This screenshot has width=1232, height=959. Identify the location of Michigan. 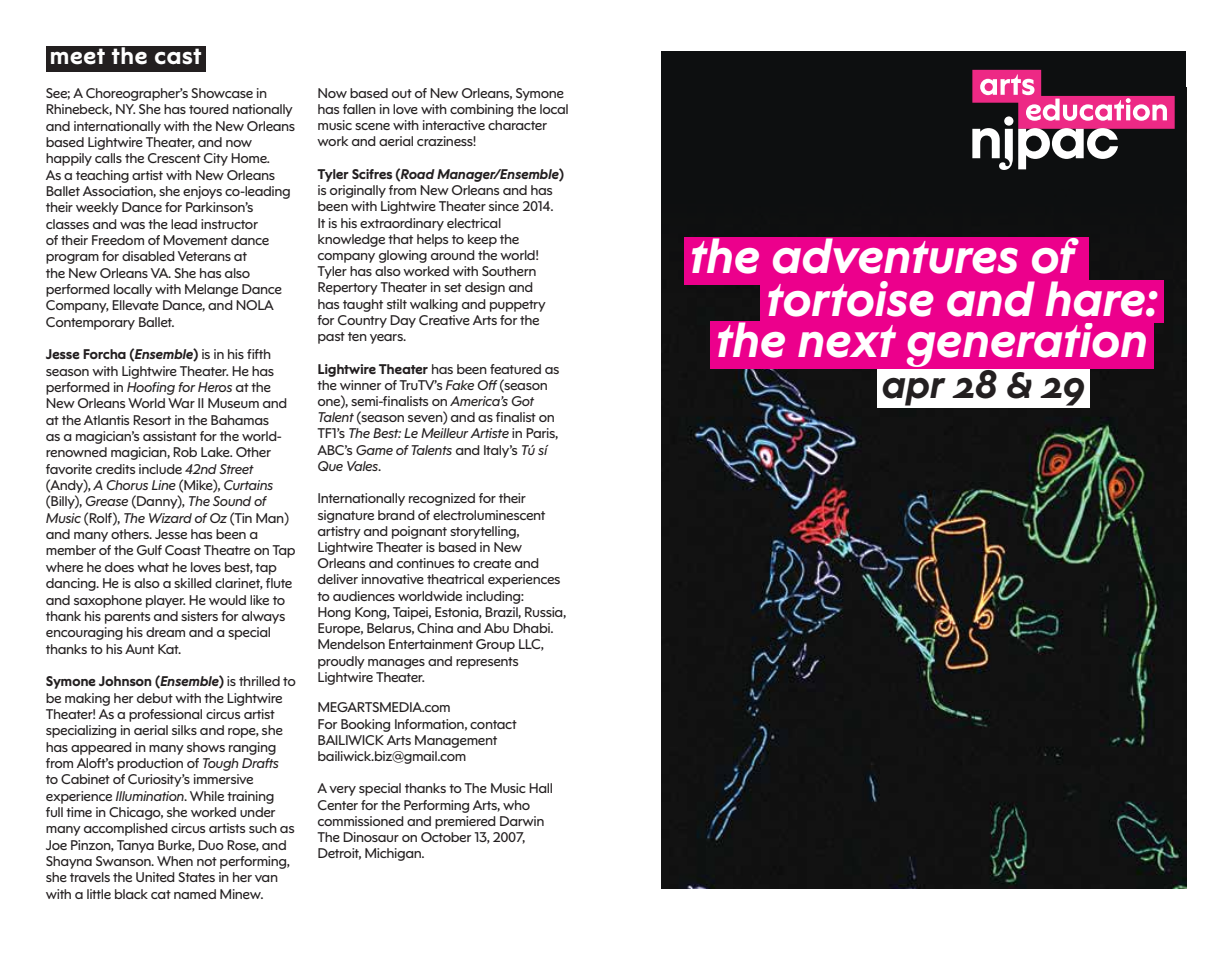
(394, 854).
